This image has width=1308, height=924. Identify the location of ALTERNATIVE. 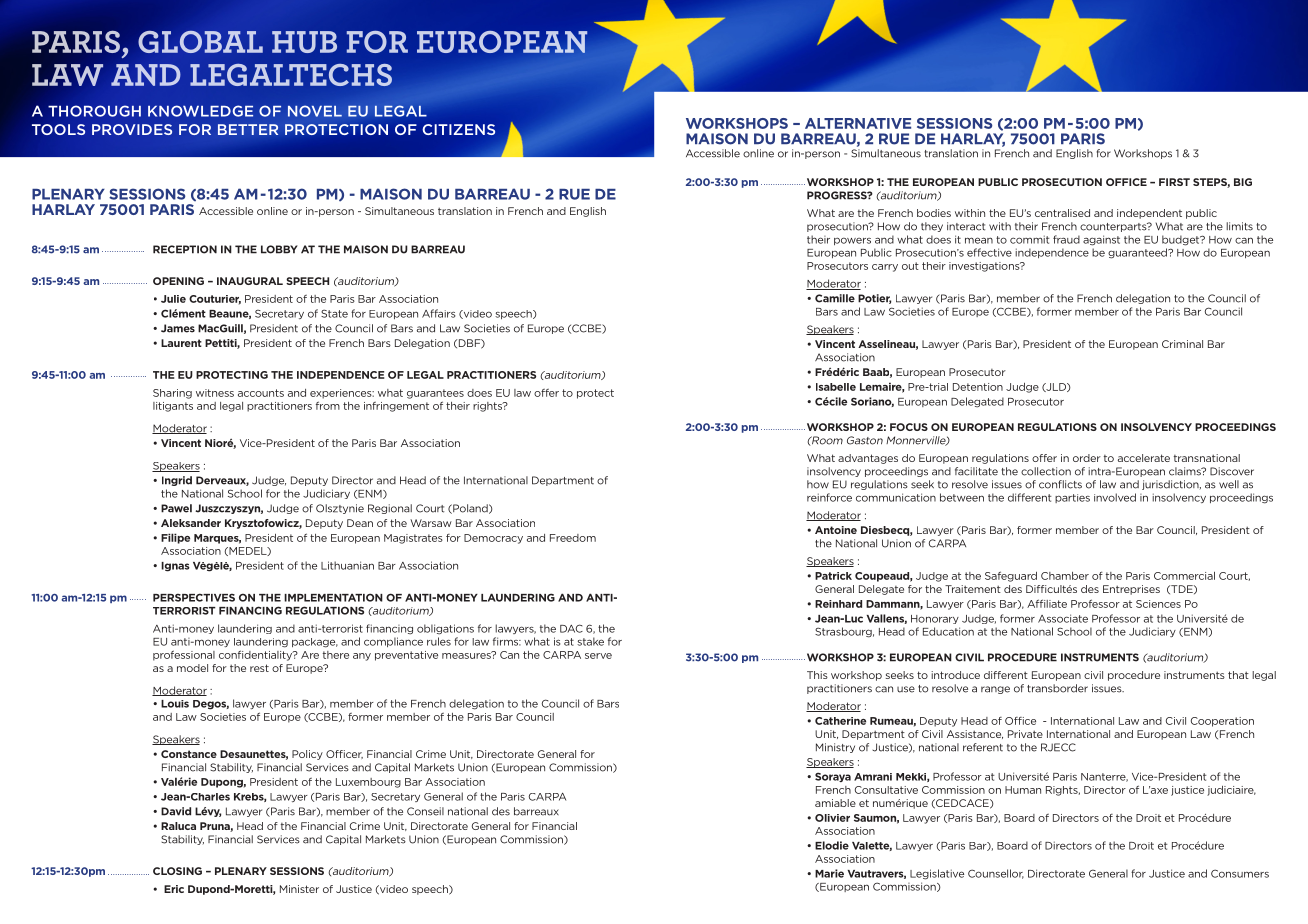
(858, 123).
